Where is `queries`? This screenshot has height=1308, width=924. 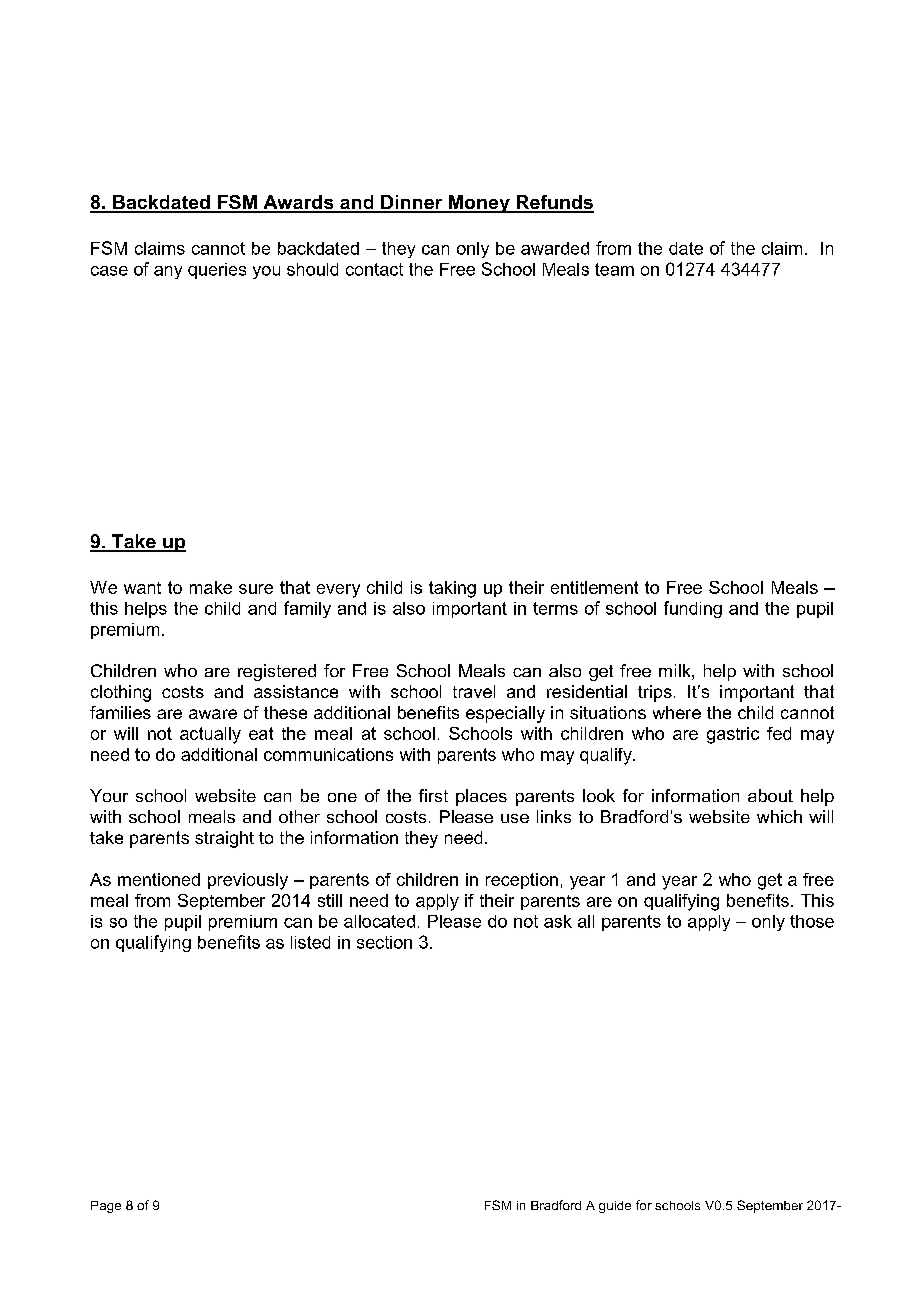 queries is located at coordinates (217, 271).
